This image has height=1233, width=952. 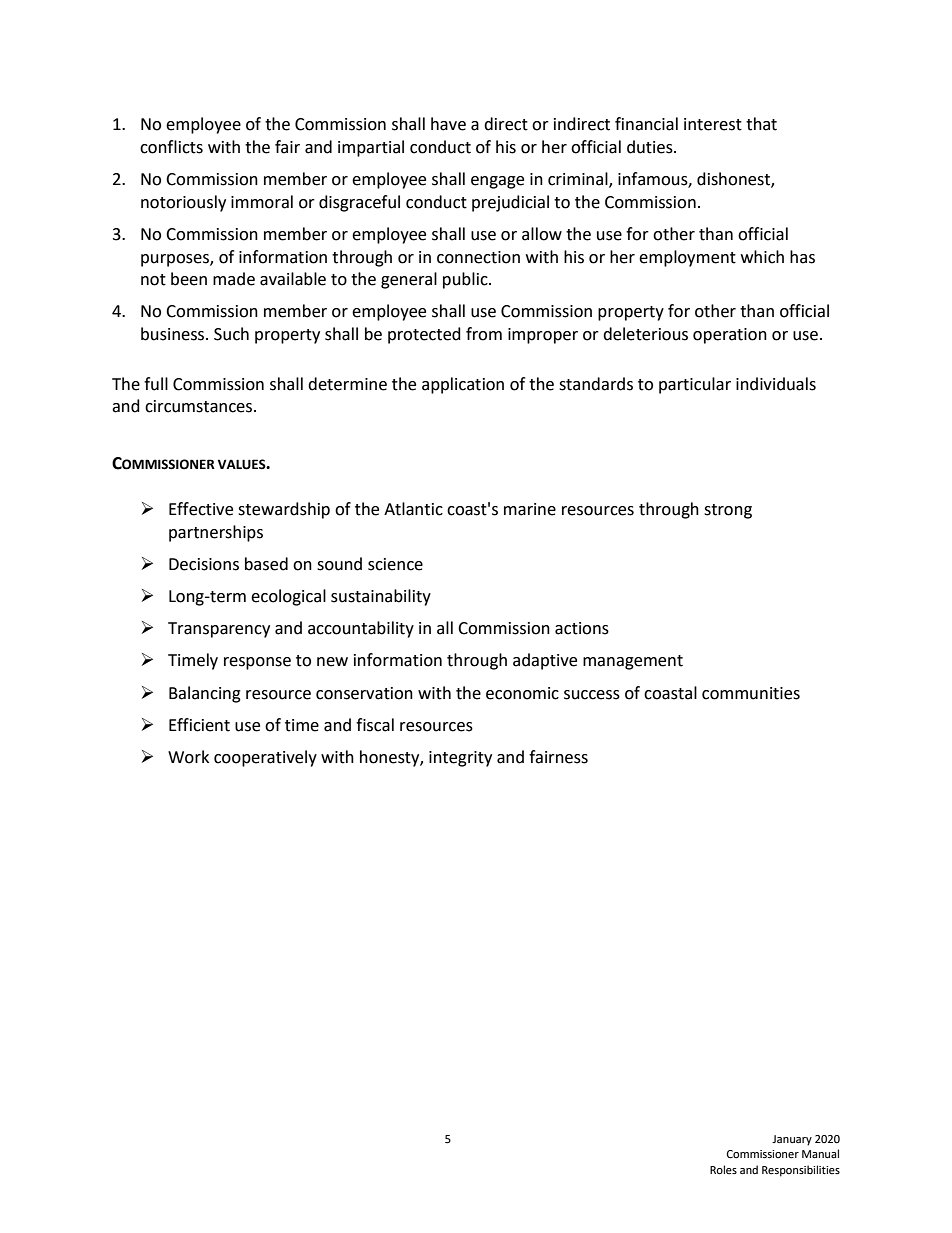 What do you see at coordinates (265, 758) in the image?
I see `cooperatively` at bounding box center [265, 758].
